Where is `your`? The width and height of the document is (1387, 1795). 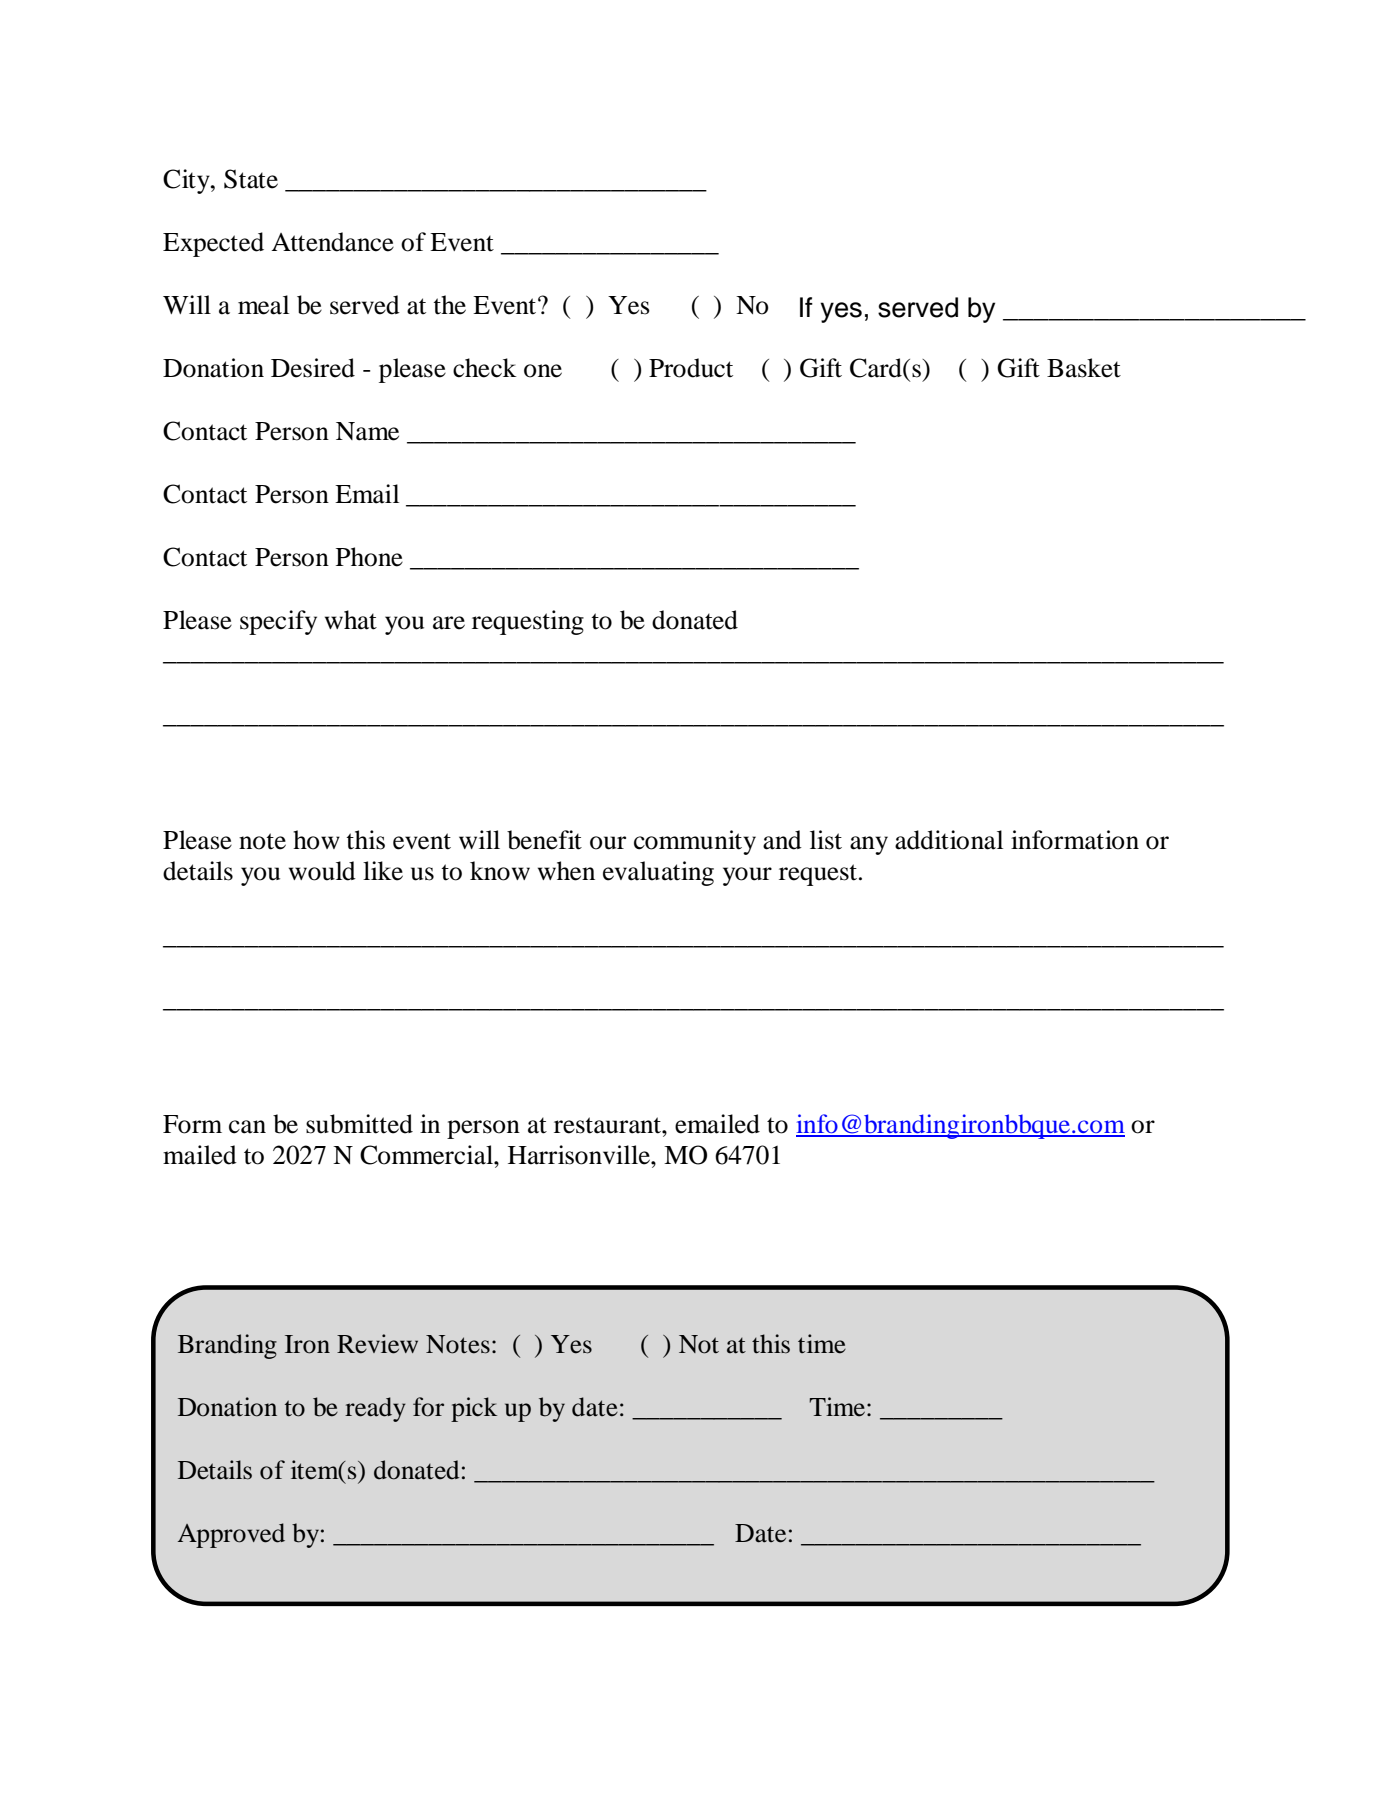
your is located at coordinates (747, 876).
